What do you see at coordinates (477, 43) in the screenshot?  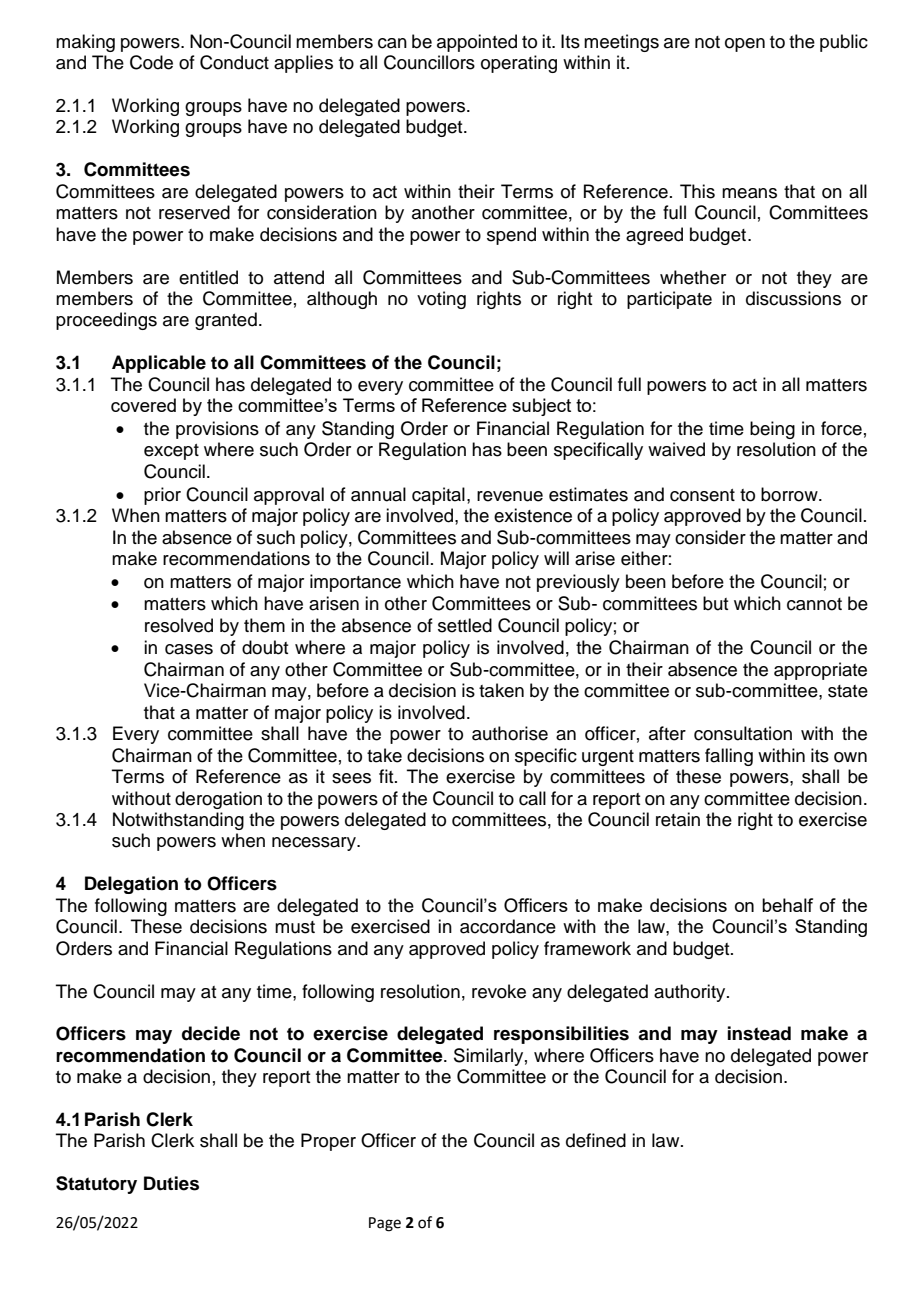 I see `appointed` at bounding box center [477, 43].
